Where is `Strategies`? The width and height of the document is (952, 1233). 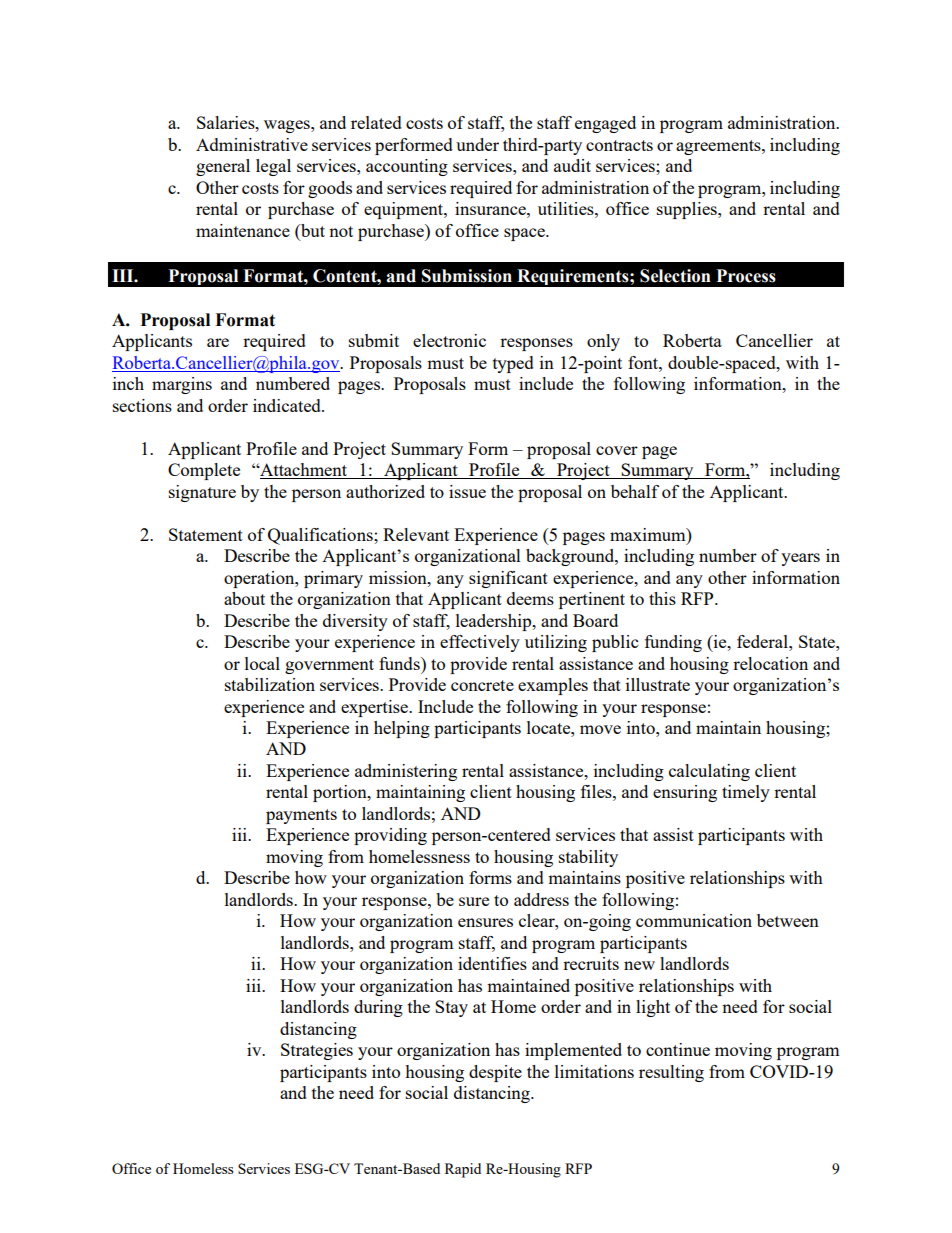 Strategies is located at coordinates (317, 1051).
